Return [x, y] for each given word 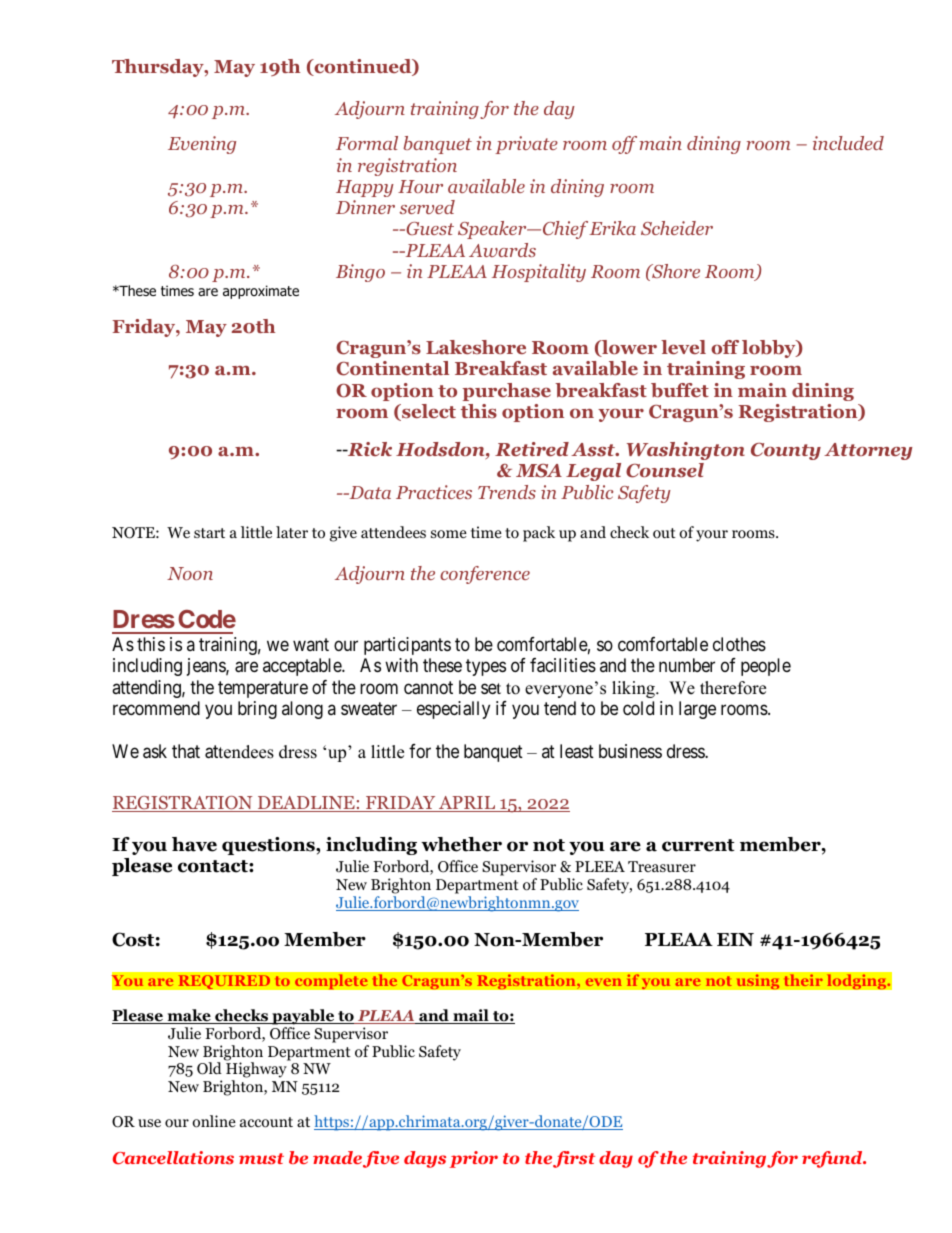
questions [269, 846]
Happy [365, 188]
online [214, 1121]
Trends [507, 492]
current [698, 845]
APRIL [467, 804]
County [786, 451]
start [209, 533]
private [526, 145]
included [848, 143]
